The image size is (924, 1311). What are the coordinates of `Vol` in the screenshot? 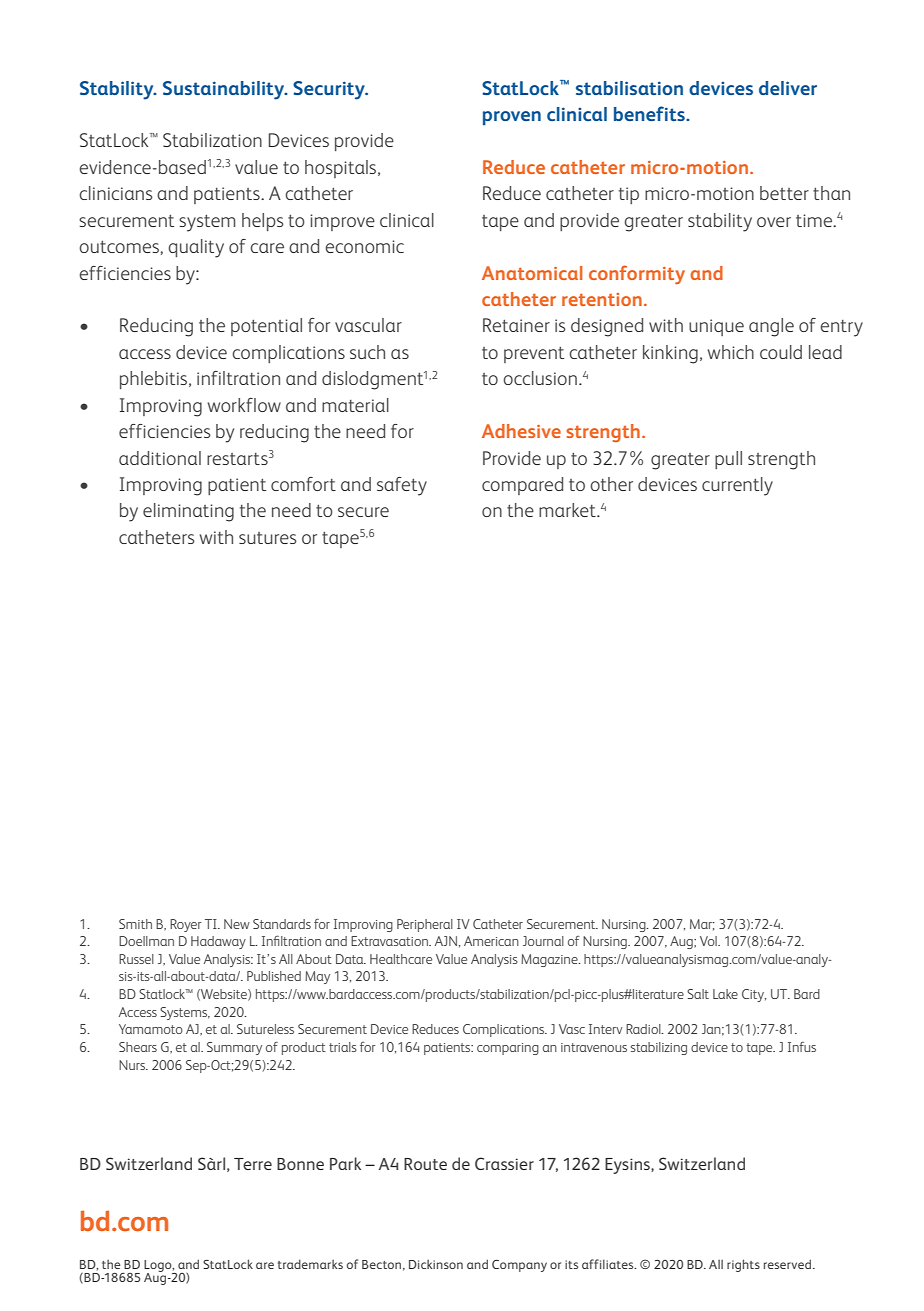 It's located at (709, 941).
